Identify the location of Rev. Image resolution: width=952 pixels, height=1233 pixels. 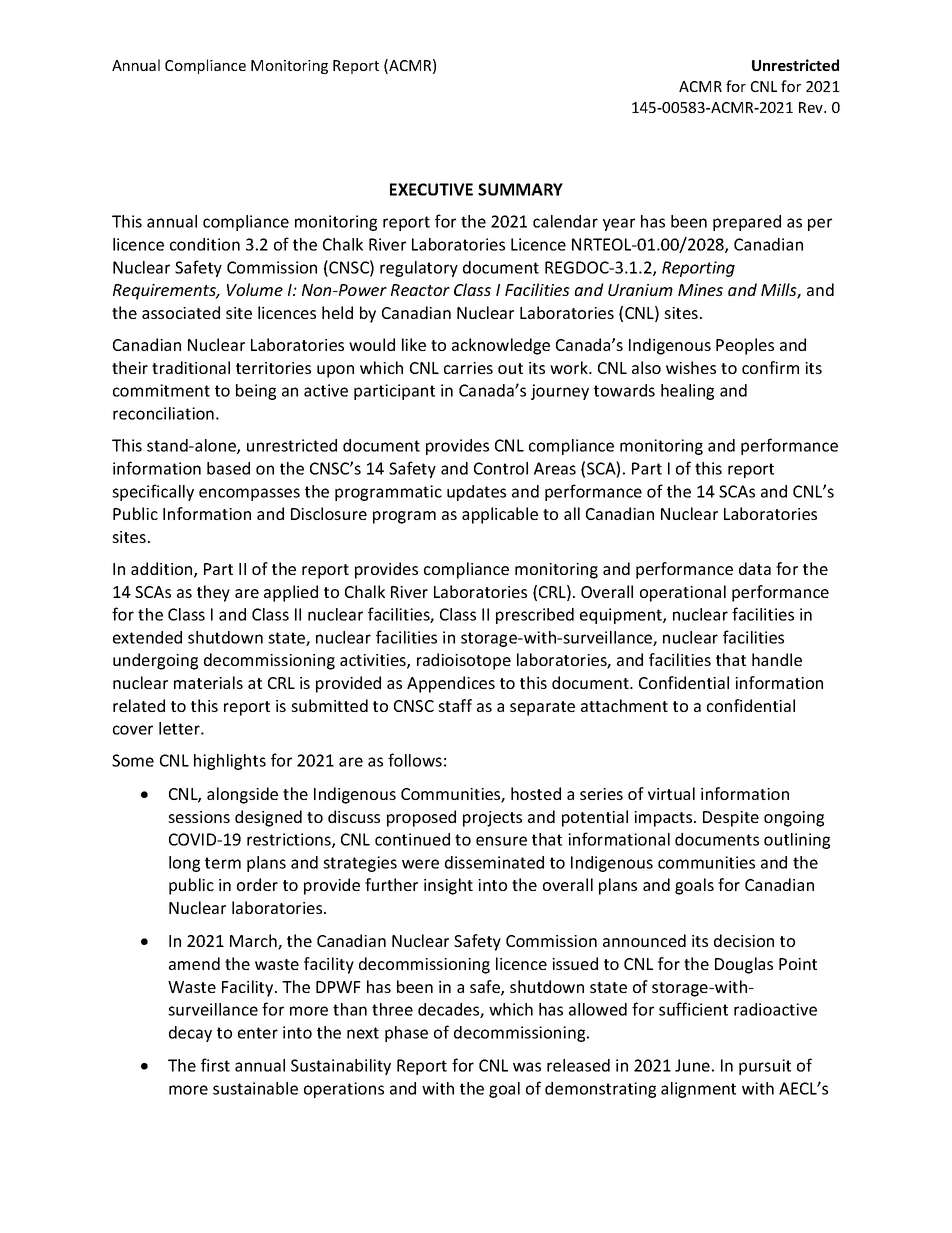
(812, 107).
